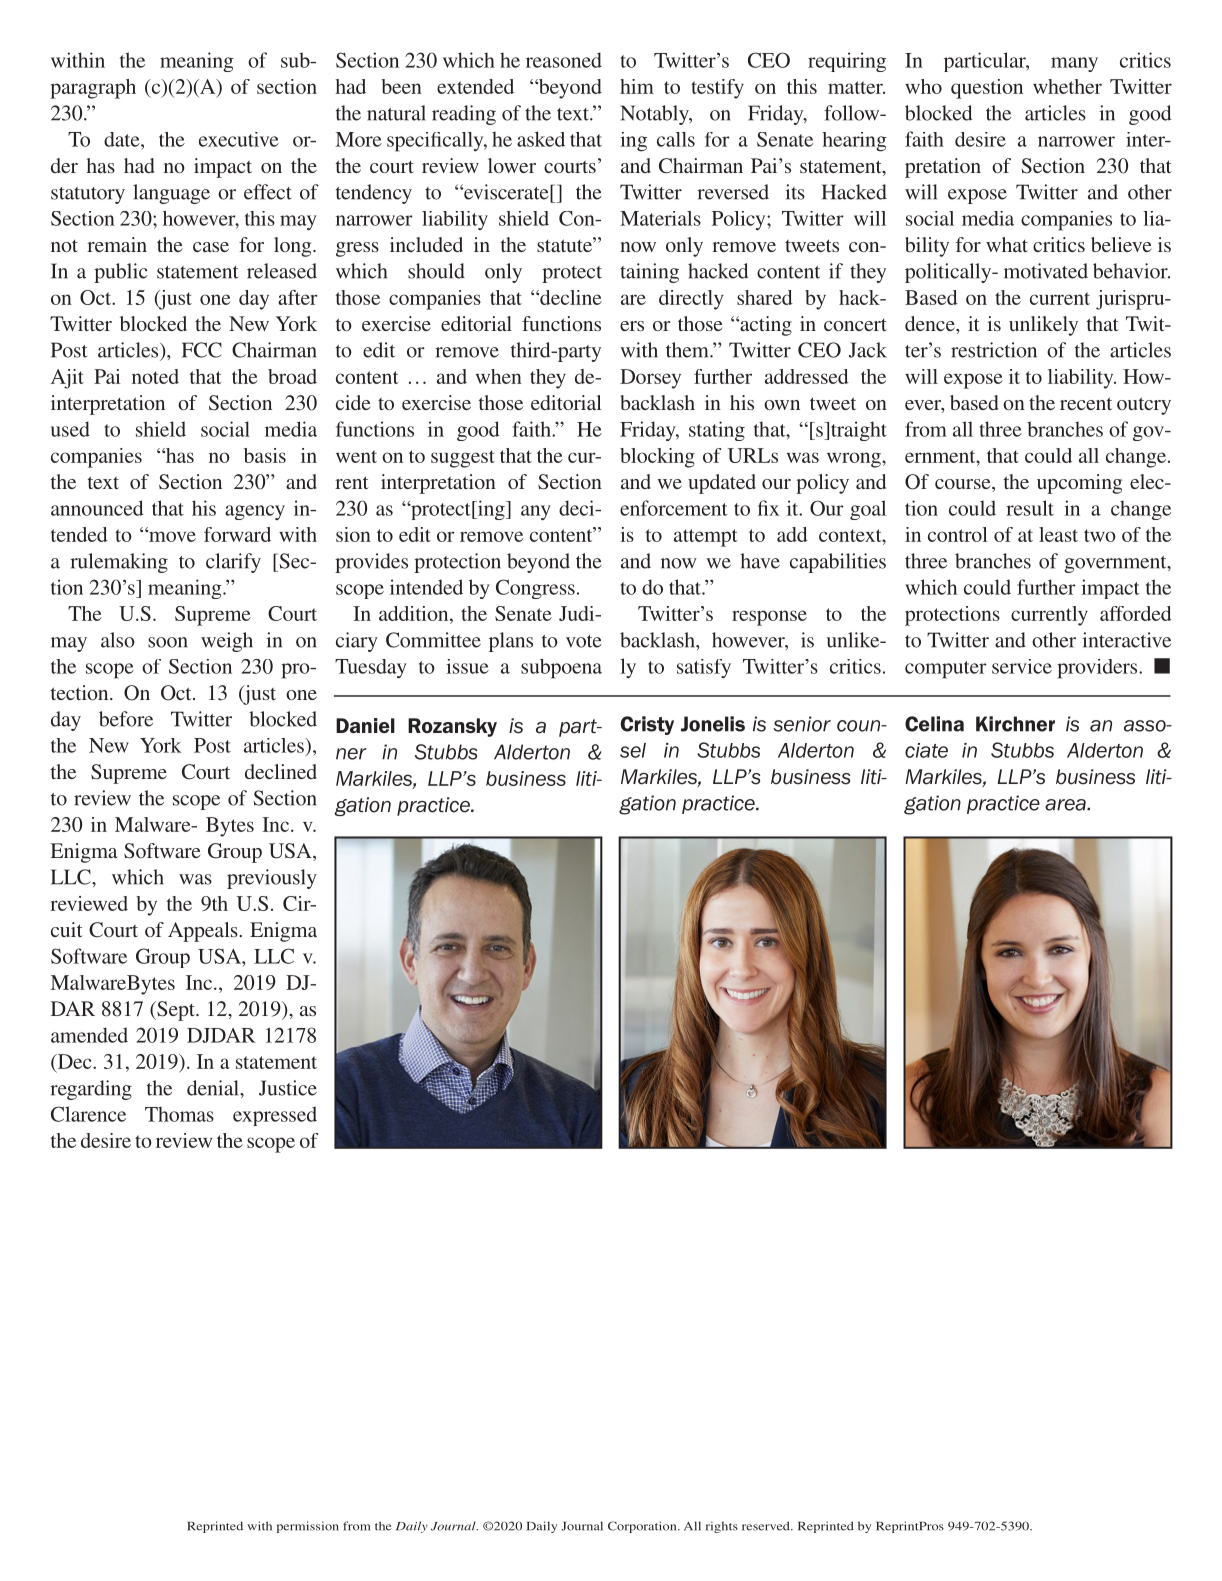  I want to click on reserved, so click(767, 1526).
